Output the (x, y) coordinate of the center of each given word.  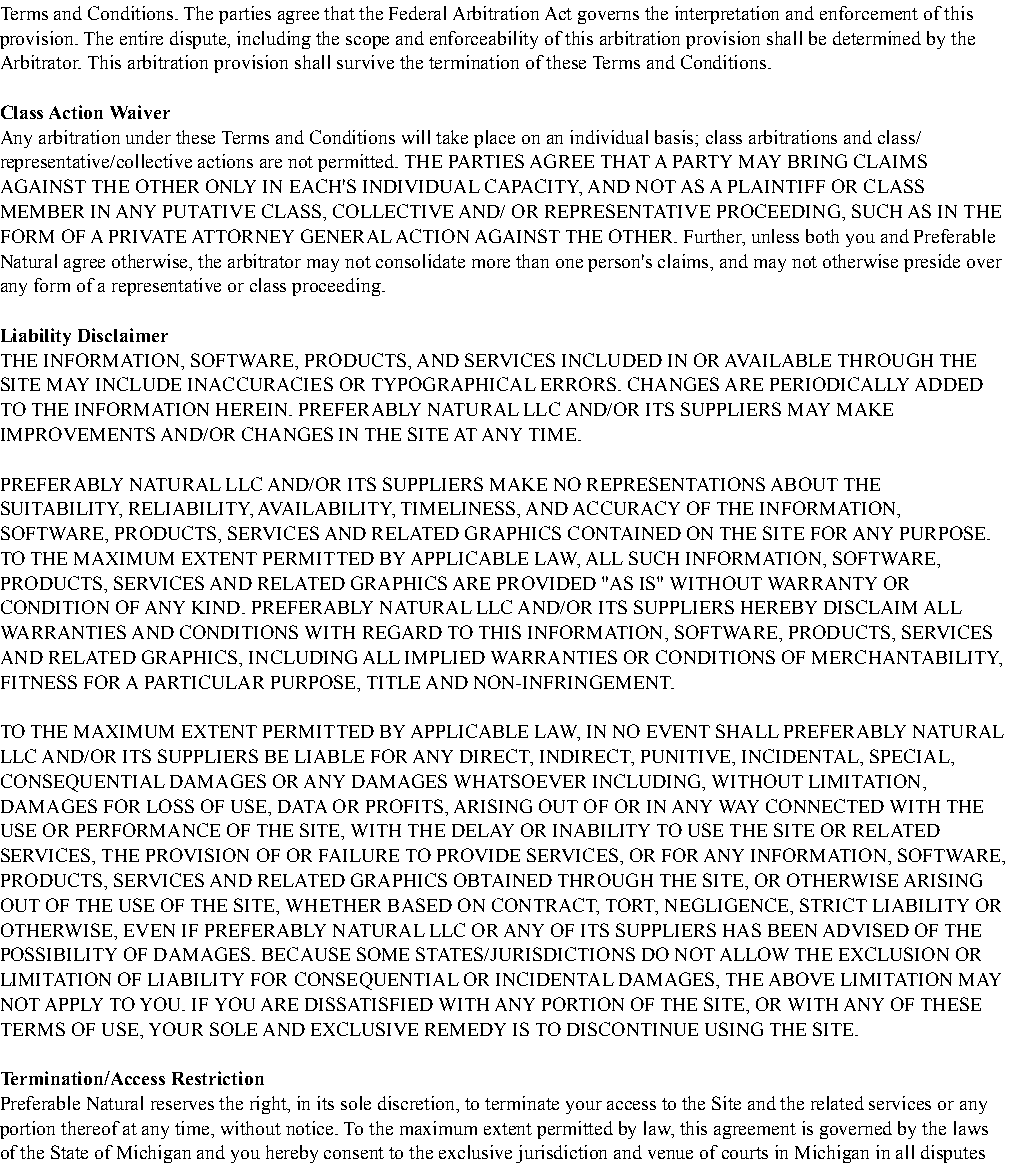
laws (971, 1128)
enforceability (484, 40)
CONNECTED (825, 806)
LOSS (170, 806)
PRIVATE (147, 236)
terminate (522, 1103)
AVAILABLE (778, 360)
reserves (182, 1105)
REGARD (402, 632)
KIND (216, 607)
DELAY (483, 830)
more (491, 263)
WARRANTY (822, 583)
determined (877, 38)
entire (141, 38)
